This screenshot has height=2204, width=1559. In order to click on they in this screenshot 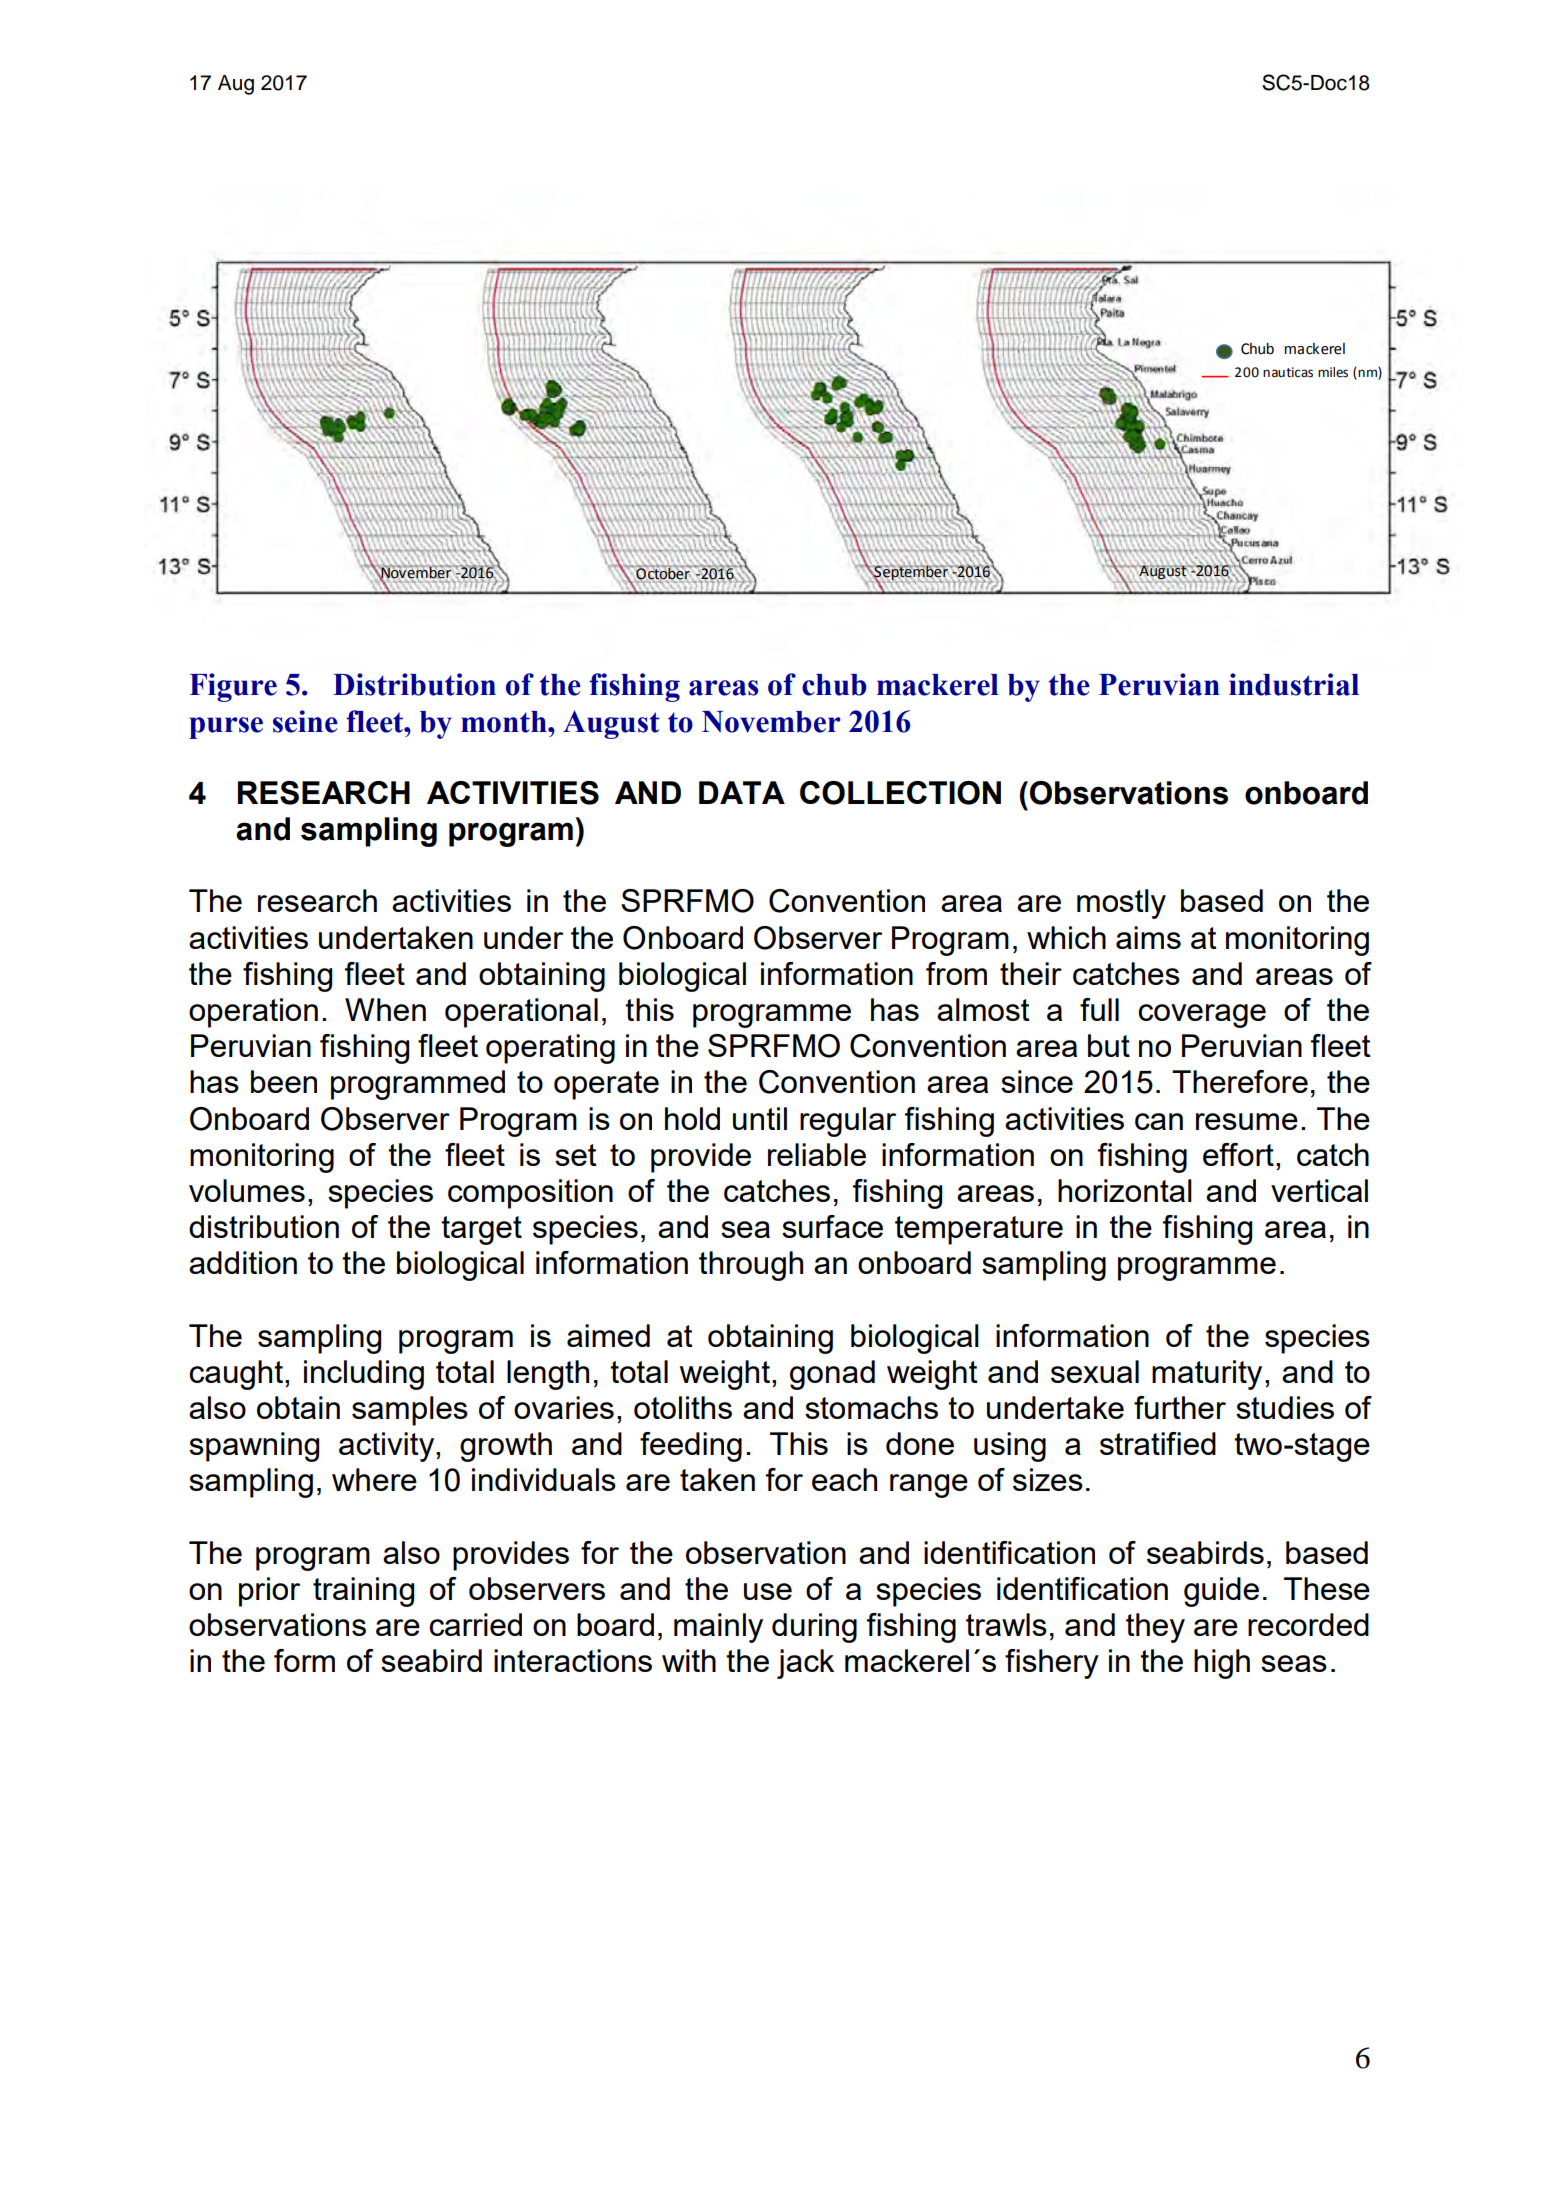, I will do `click(1155, 1628)`.
